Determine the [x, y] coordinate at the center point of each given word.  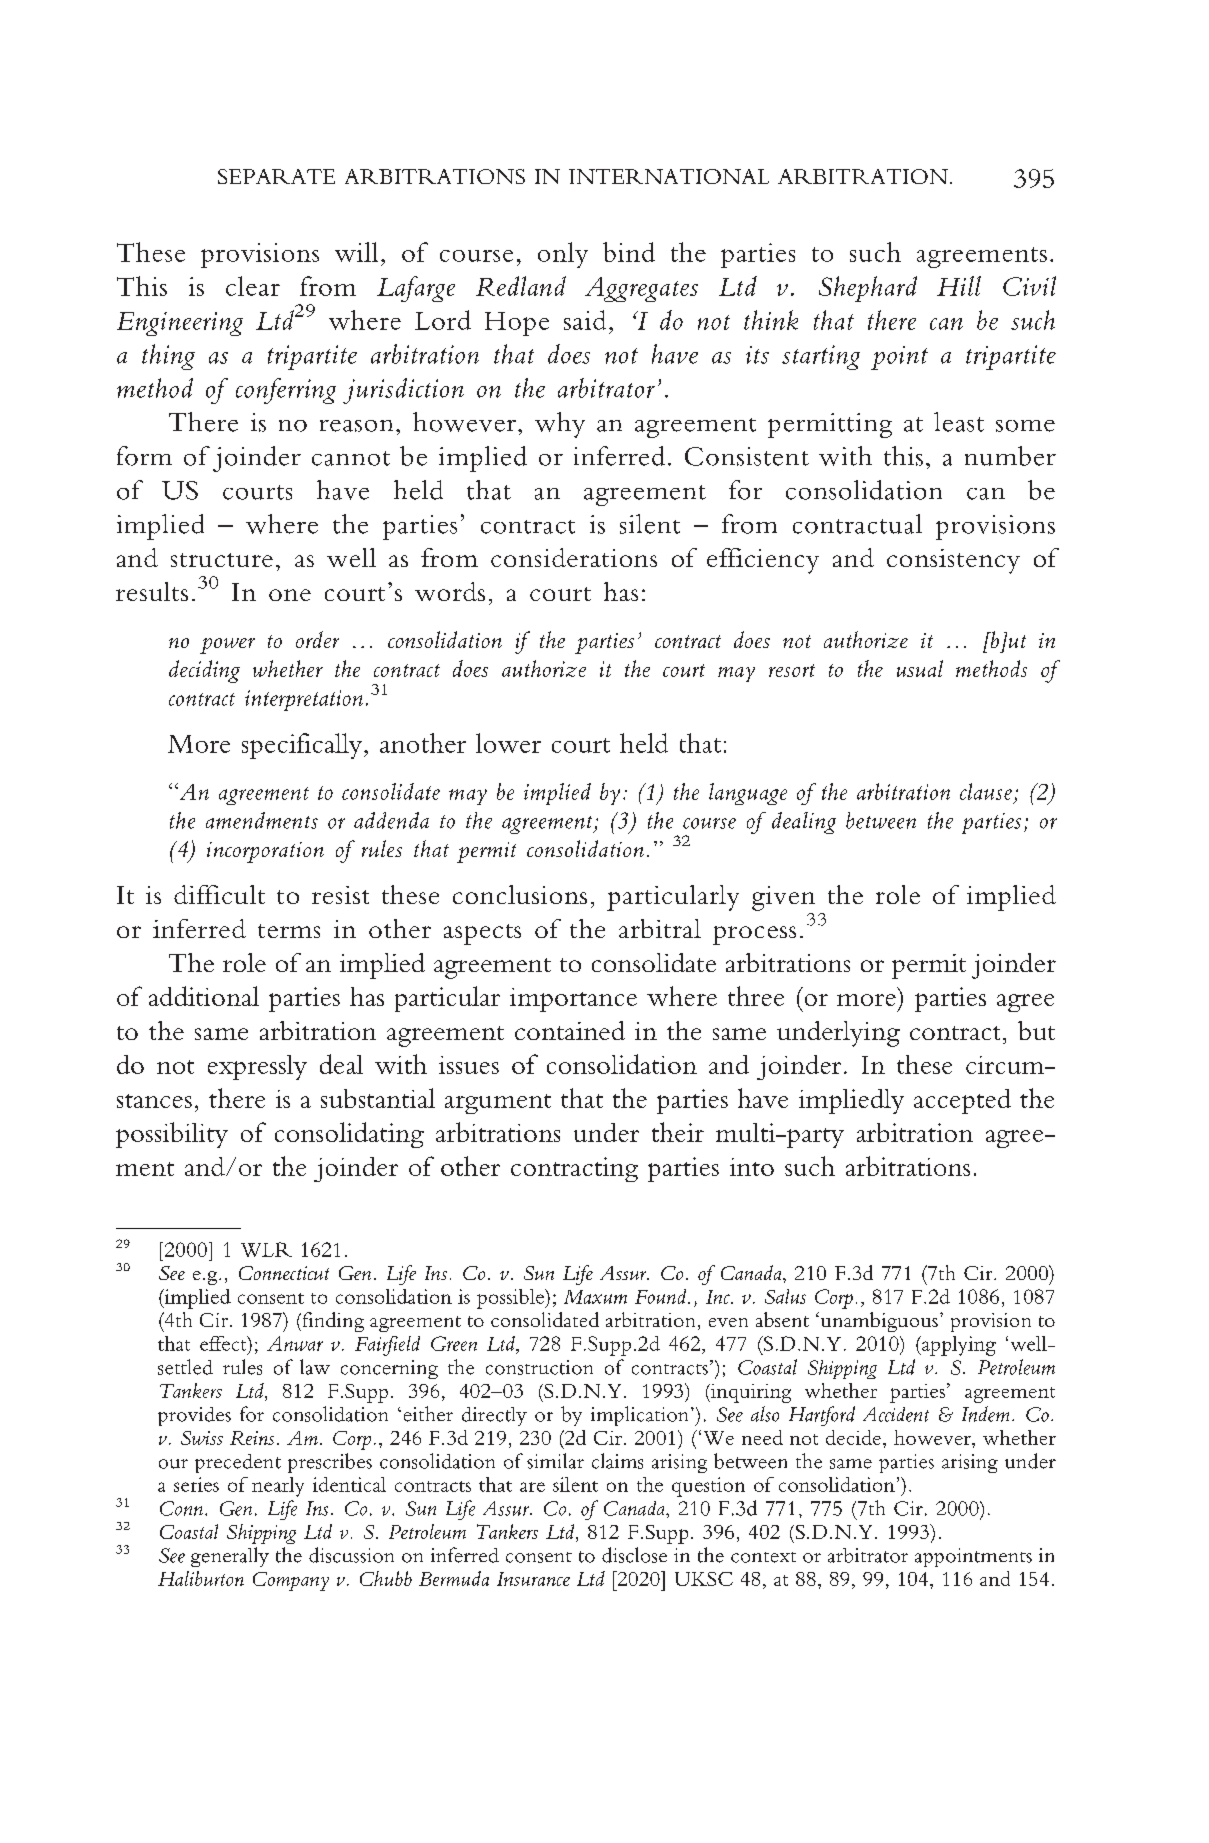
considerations [574, 557]
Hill [959, 286]
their [678, 1132]
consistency [953, 561]
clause [986, 791]
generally [230, 1557]
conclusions [520, 894]
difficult [219, 894]
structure [222, 560]
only [563, 255]
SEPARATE [276, 176]
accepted [962, 1101]
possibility [172, 1135]
